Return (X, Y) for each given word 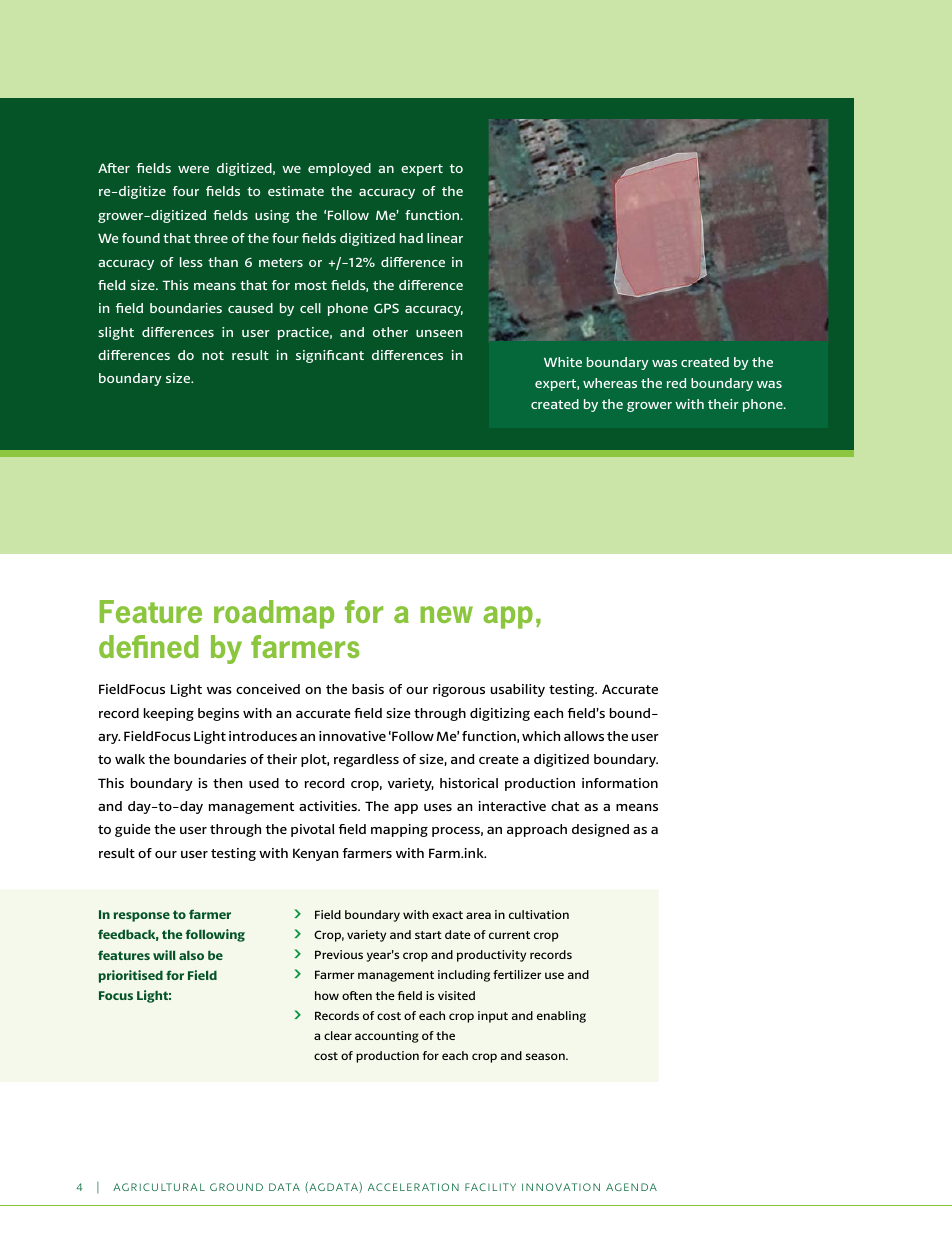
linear (445, 238)
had (411, 238)
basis (368, 689)
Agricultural (159, 1187)
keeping (169, 714)
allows (584, 736)
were (193, 169)
